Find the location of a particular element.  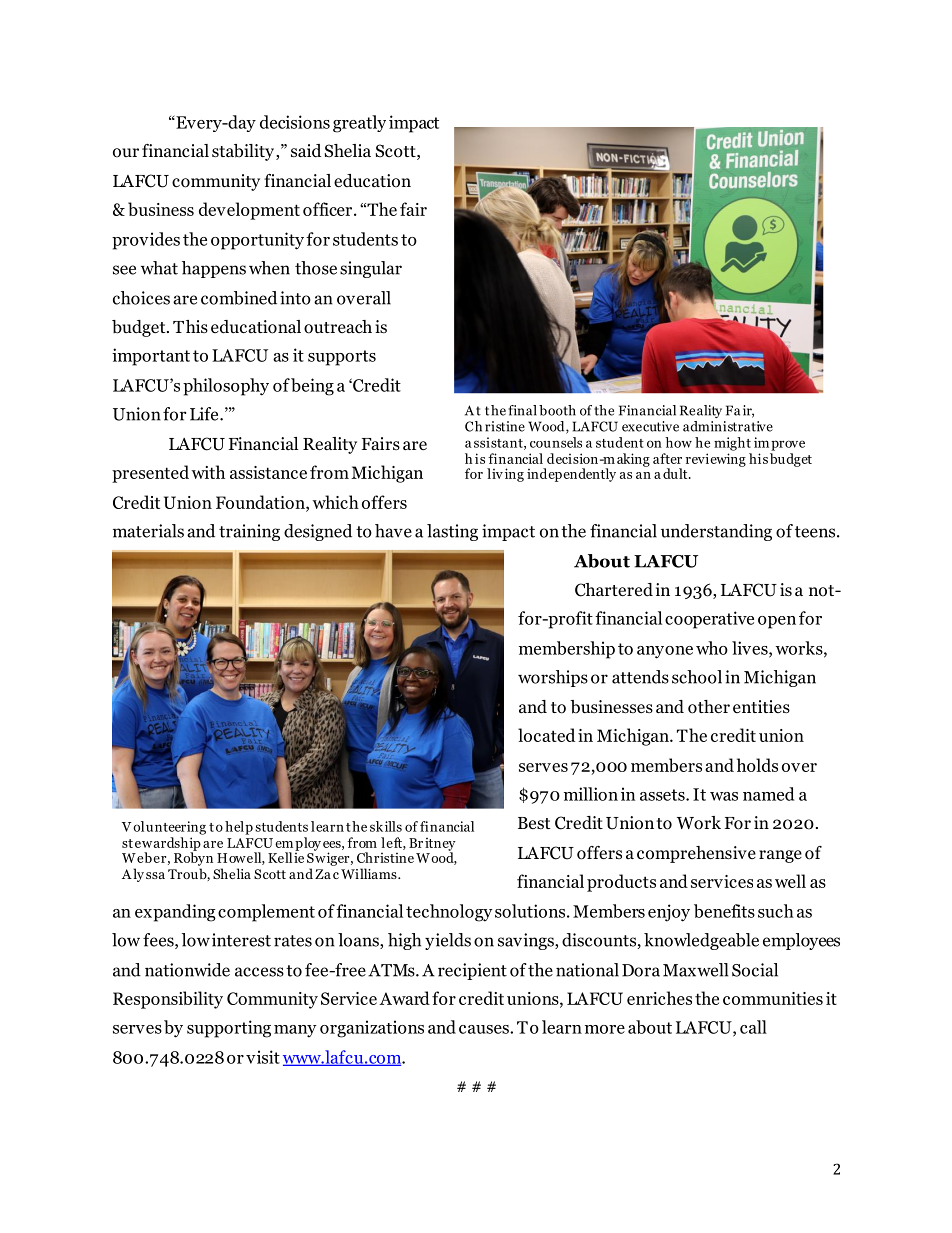

cooperative is located at coordinates (709, 620).
